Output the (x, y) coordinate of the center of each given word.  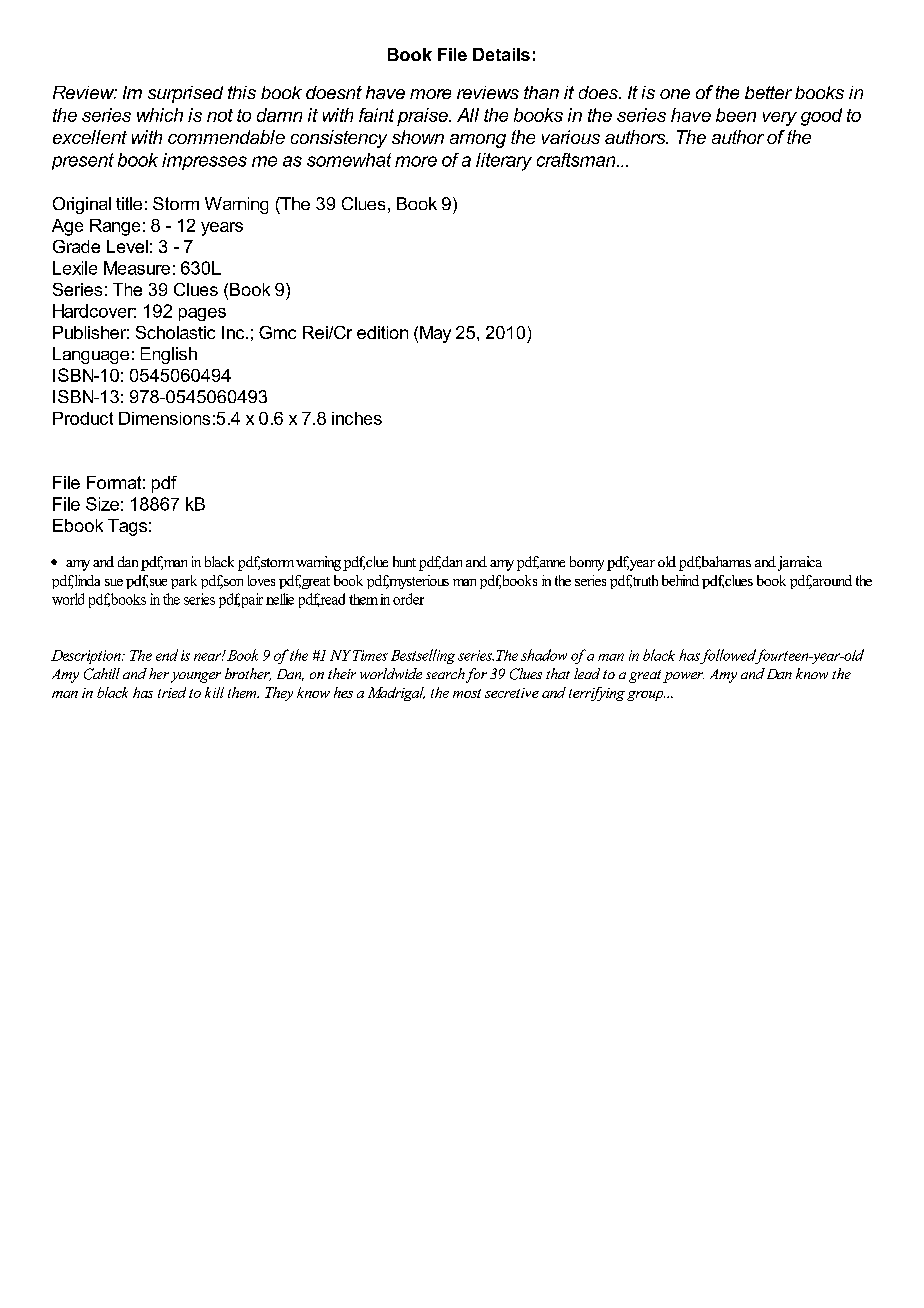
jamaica (798, 563)
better (768, 92)
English (169, 355)
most (467, 693)
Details (501, 54)
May (435, 334)
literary (504, 162)
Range (115, 227)
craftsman (577, 160)
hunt (404, 561)
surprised (185, 94)
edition (382, 332)
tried (172, 692)
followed (729, 656)
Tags (127, 527)
